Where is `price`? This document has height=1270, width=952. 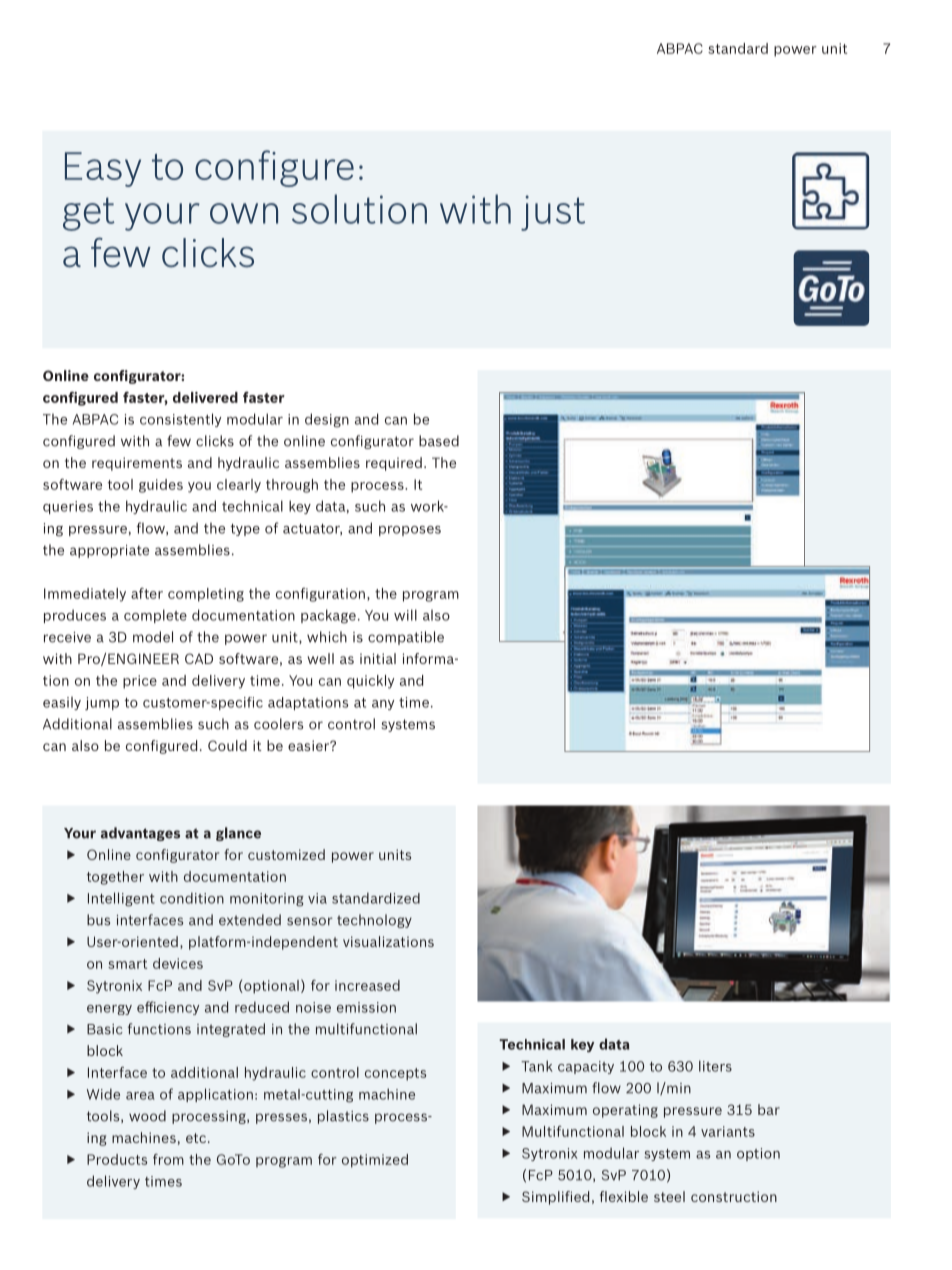 price is located at coordinates (140, 682).
